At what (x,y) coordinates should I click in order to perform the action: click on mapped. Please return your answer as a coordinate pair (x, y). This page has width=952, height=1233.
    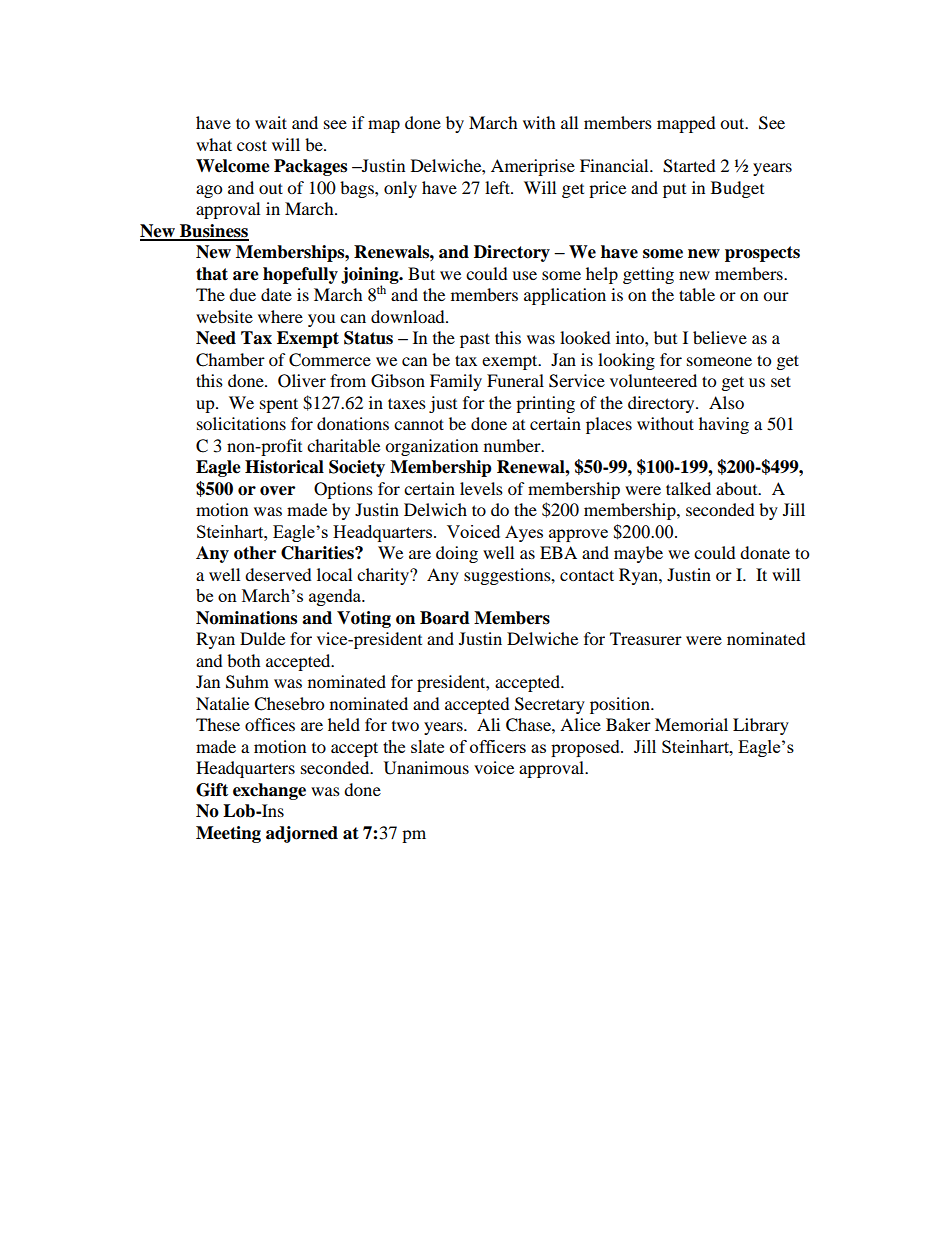
    Looking at the image, I should click on (686, 124).
